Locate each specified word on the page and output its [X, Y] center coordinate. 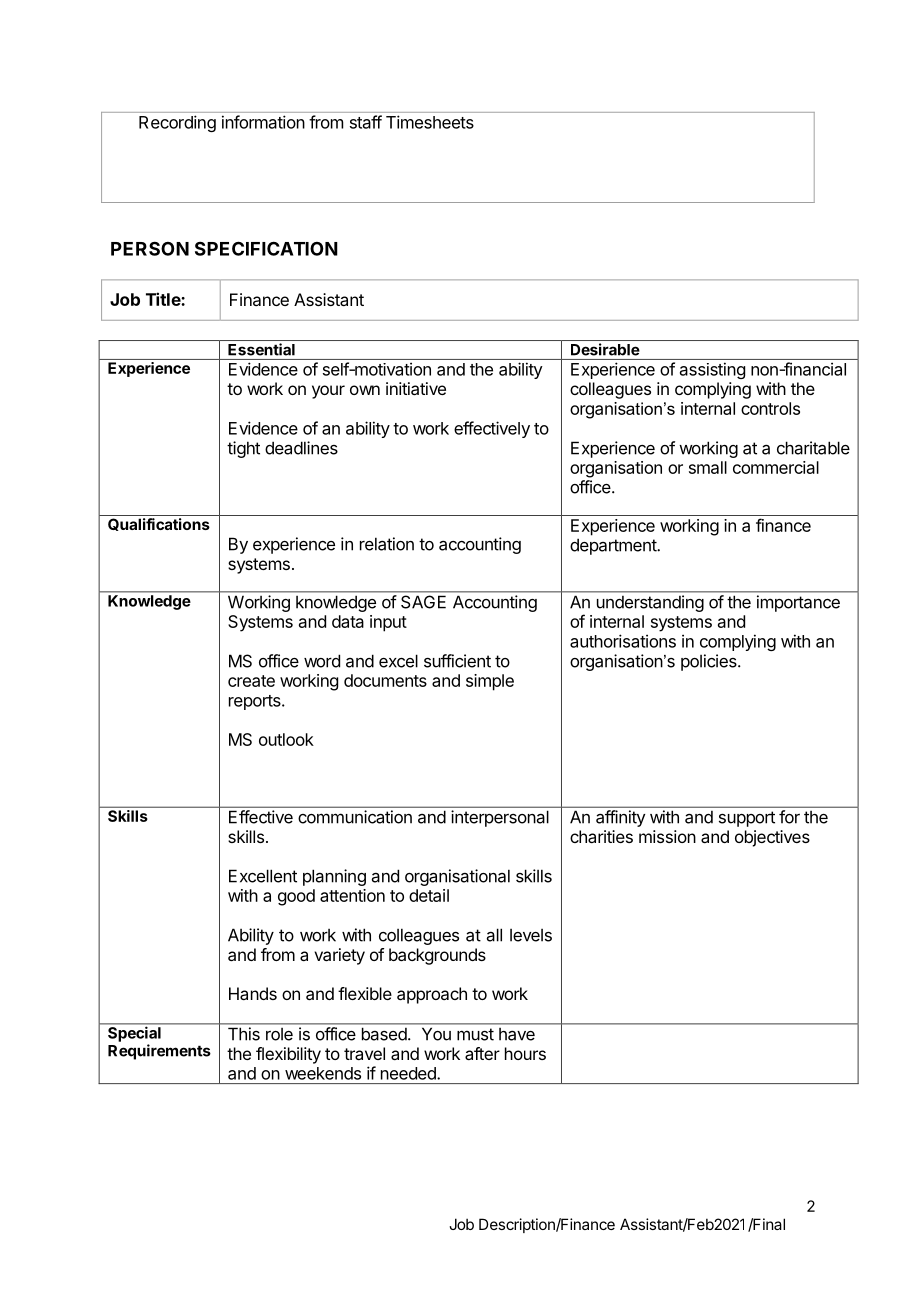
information [263, 122]
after [482, 1053]
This [244, 1034]
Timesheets [430, 122]
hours [525, 1053]
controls [770, 408]
